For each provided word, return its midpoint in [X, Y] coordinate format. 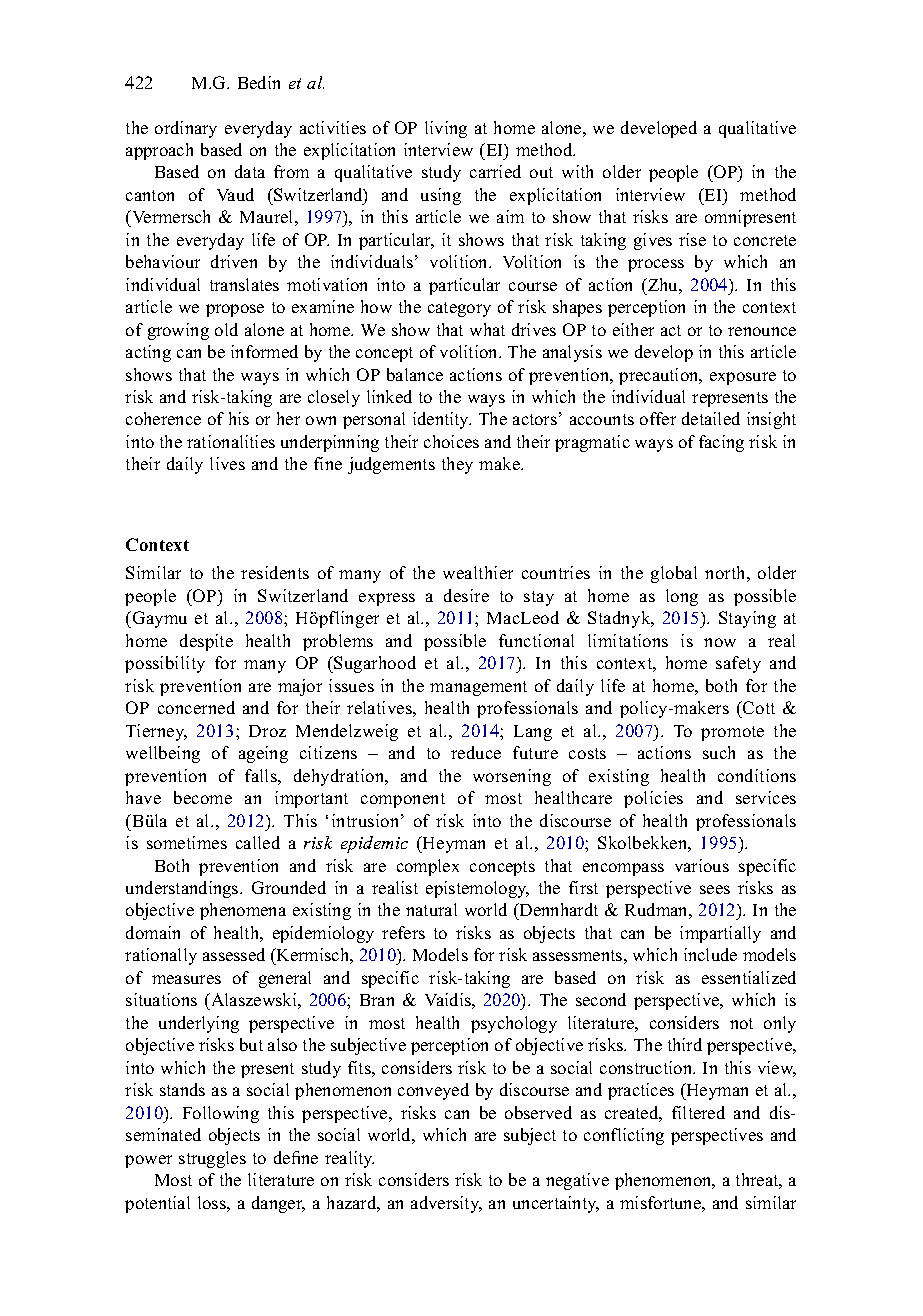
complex [428, 867]
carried [495, 171]
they [457, 465]
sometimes [187, 842]
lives [227, 463]
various [702, 865]
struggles [212, 1159]
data [250, 171]
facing [721, 443]
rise [692, 239]
